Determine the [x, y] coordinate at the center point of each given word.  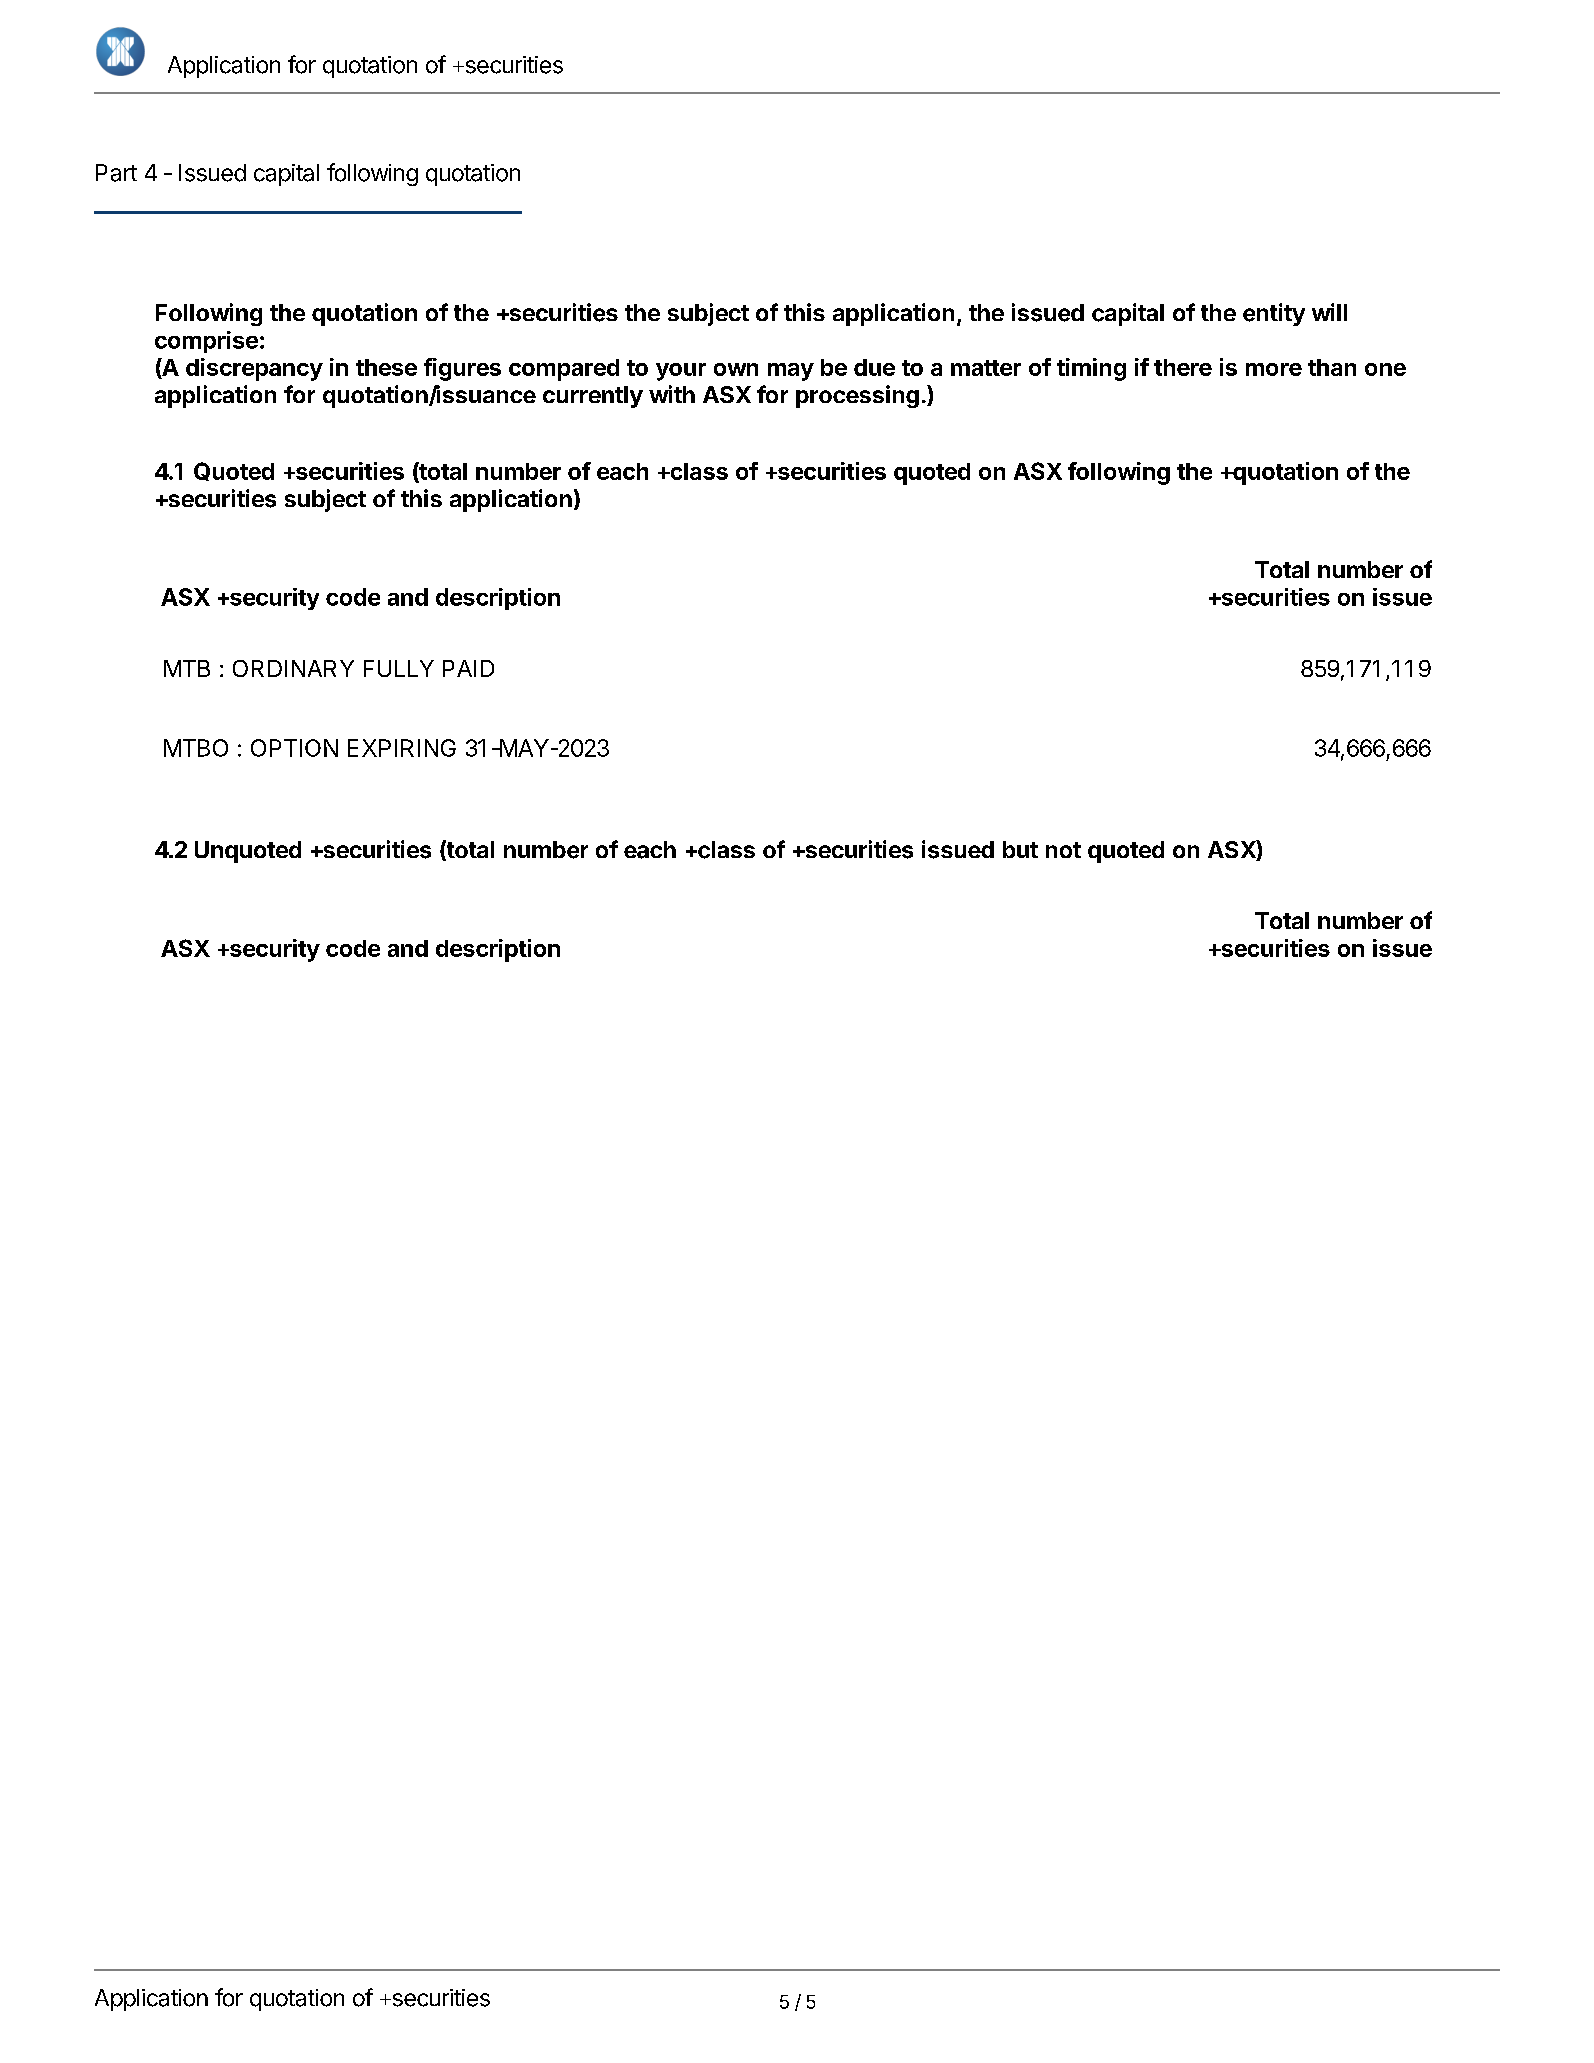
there [1183, 367]
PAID [468, 668]
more [1274, 369]
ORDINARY [293, 668]
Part [116, 173]
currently [593, 397]
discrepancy [254, 369]
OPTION [294, 748]
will [1329, 312]
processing [857, 396]
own [736, 369]
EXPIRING [402, 748]
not [1063, 850]
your [681, 372]
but [1020, 849]
